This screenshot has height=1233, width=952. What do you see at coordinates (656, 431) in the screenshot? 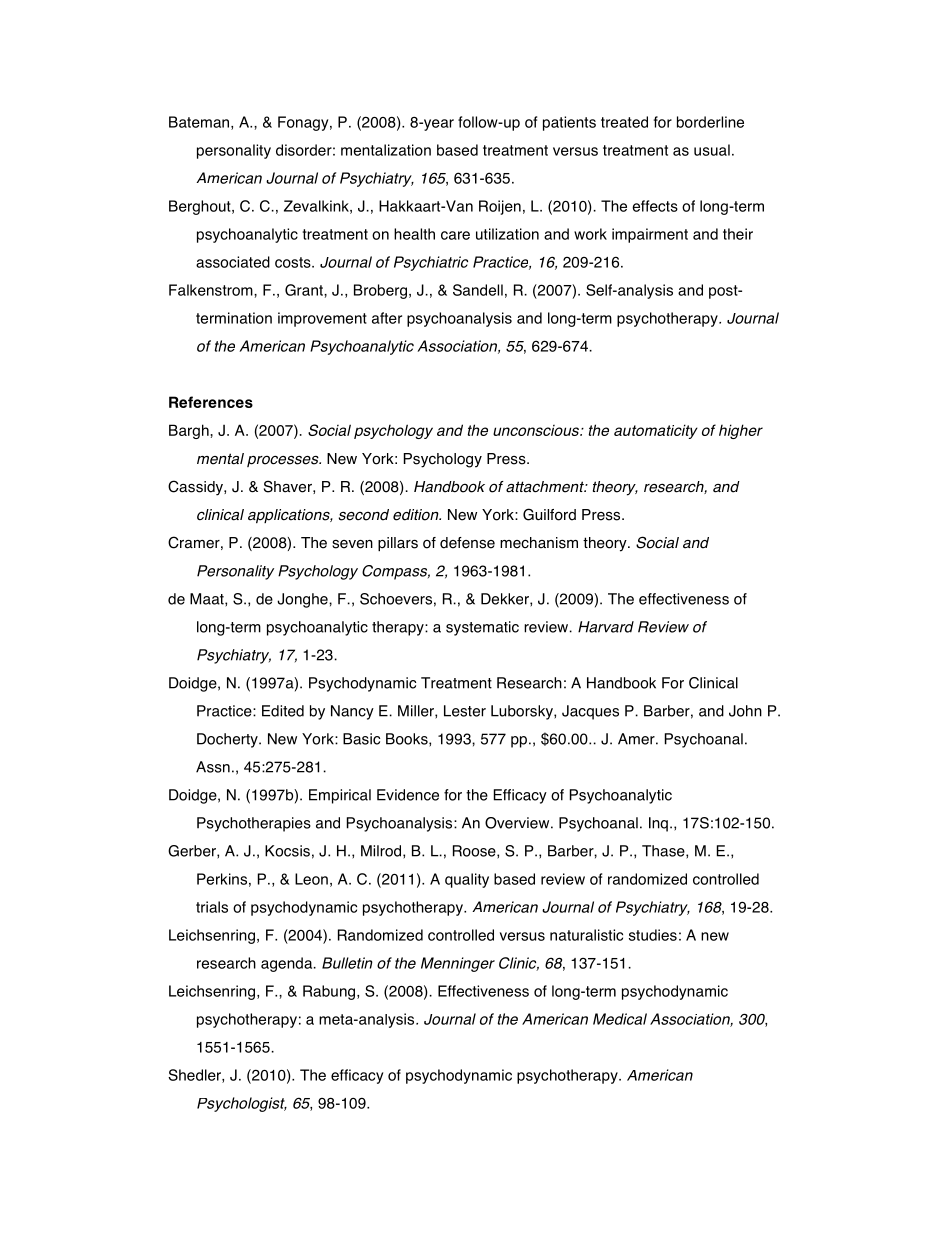
I see `automaticity` at bounding box center [656, 431].
